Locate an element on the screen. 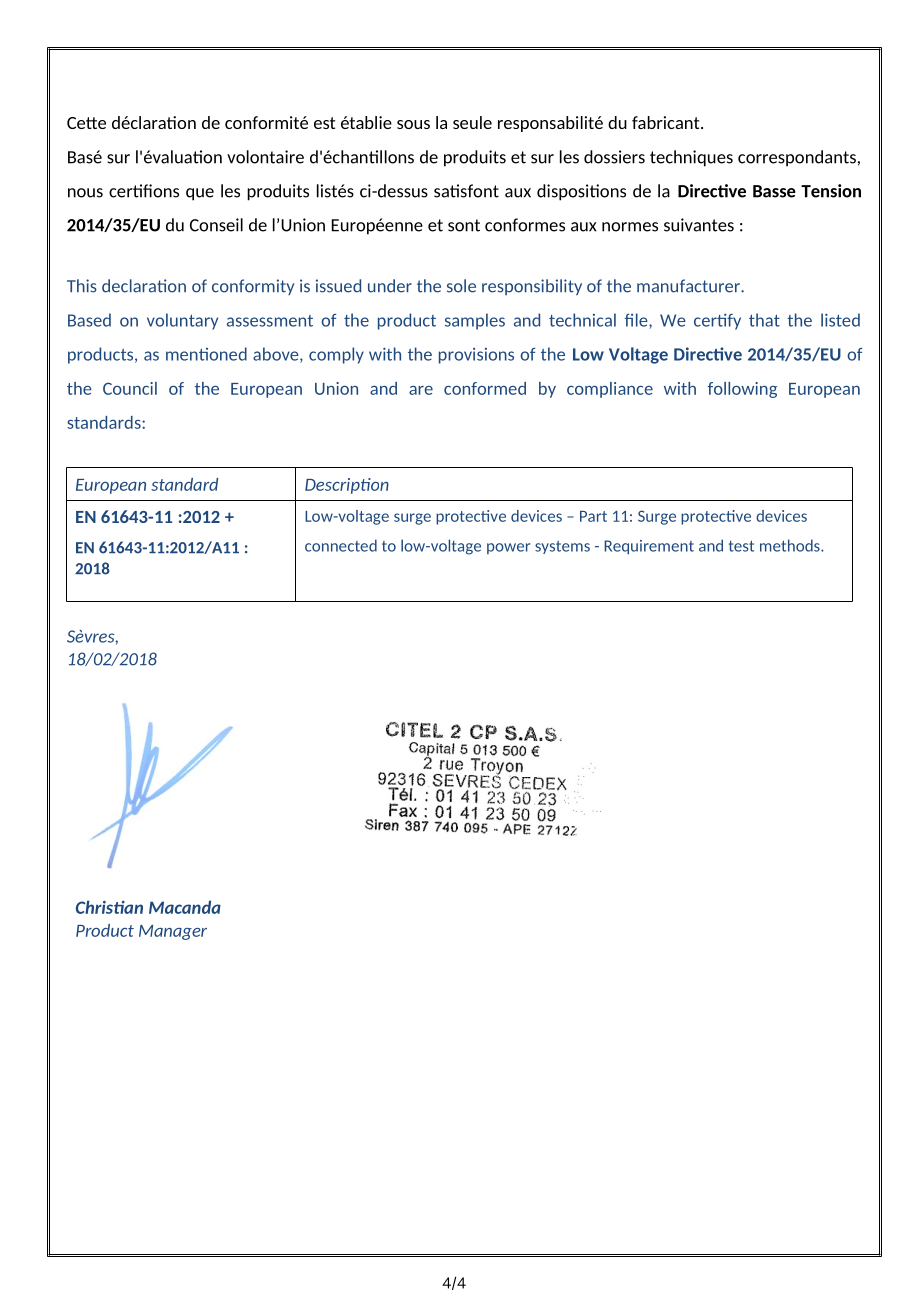 The height and width of the screenshot is (1308, 924). connected is located at coordinates (341, 545).
